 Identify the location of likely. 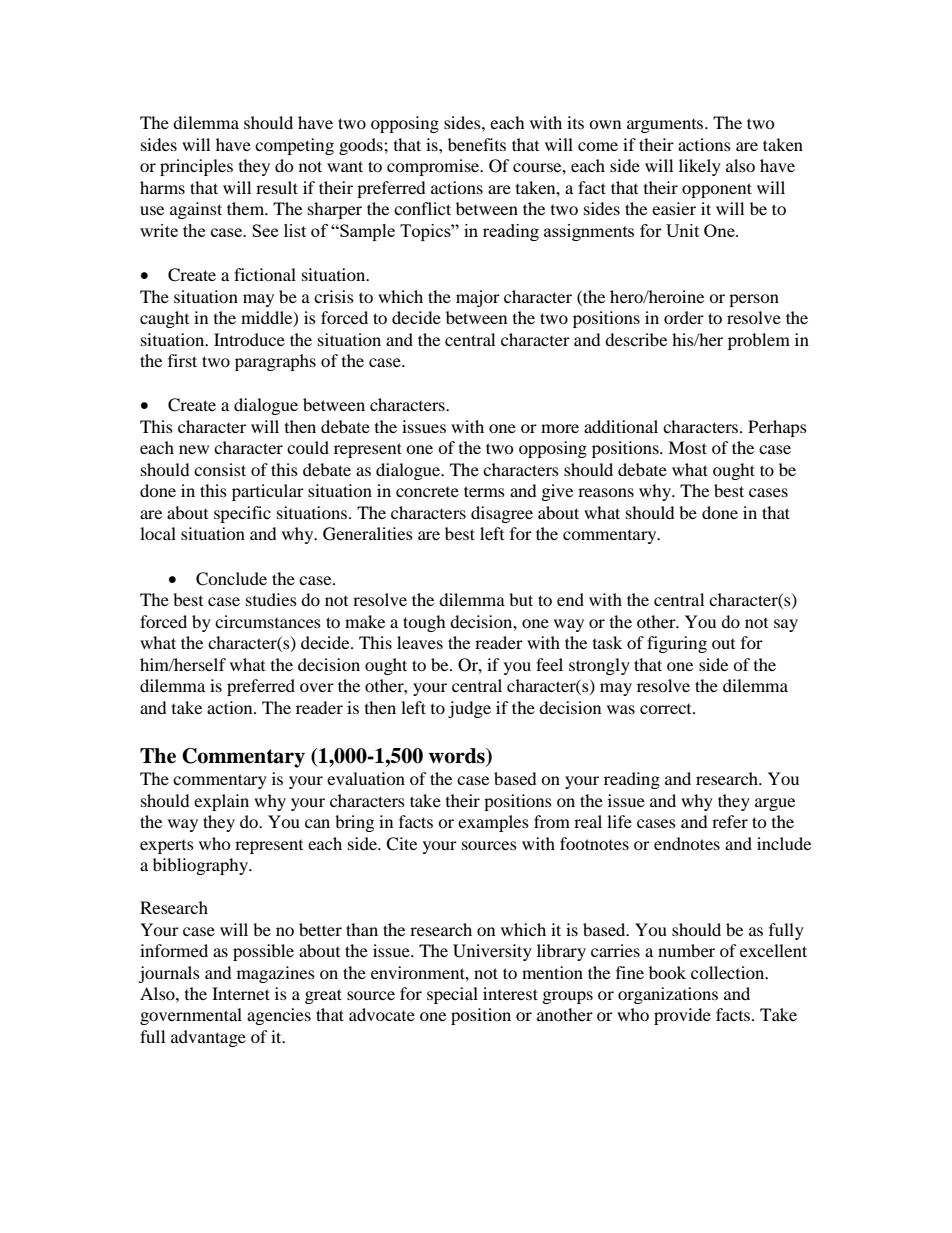
(700, 167).
